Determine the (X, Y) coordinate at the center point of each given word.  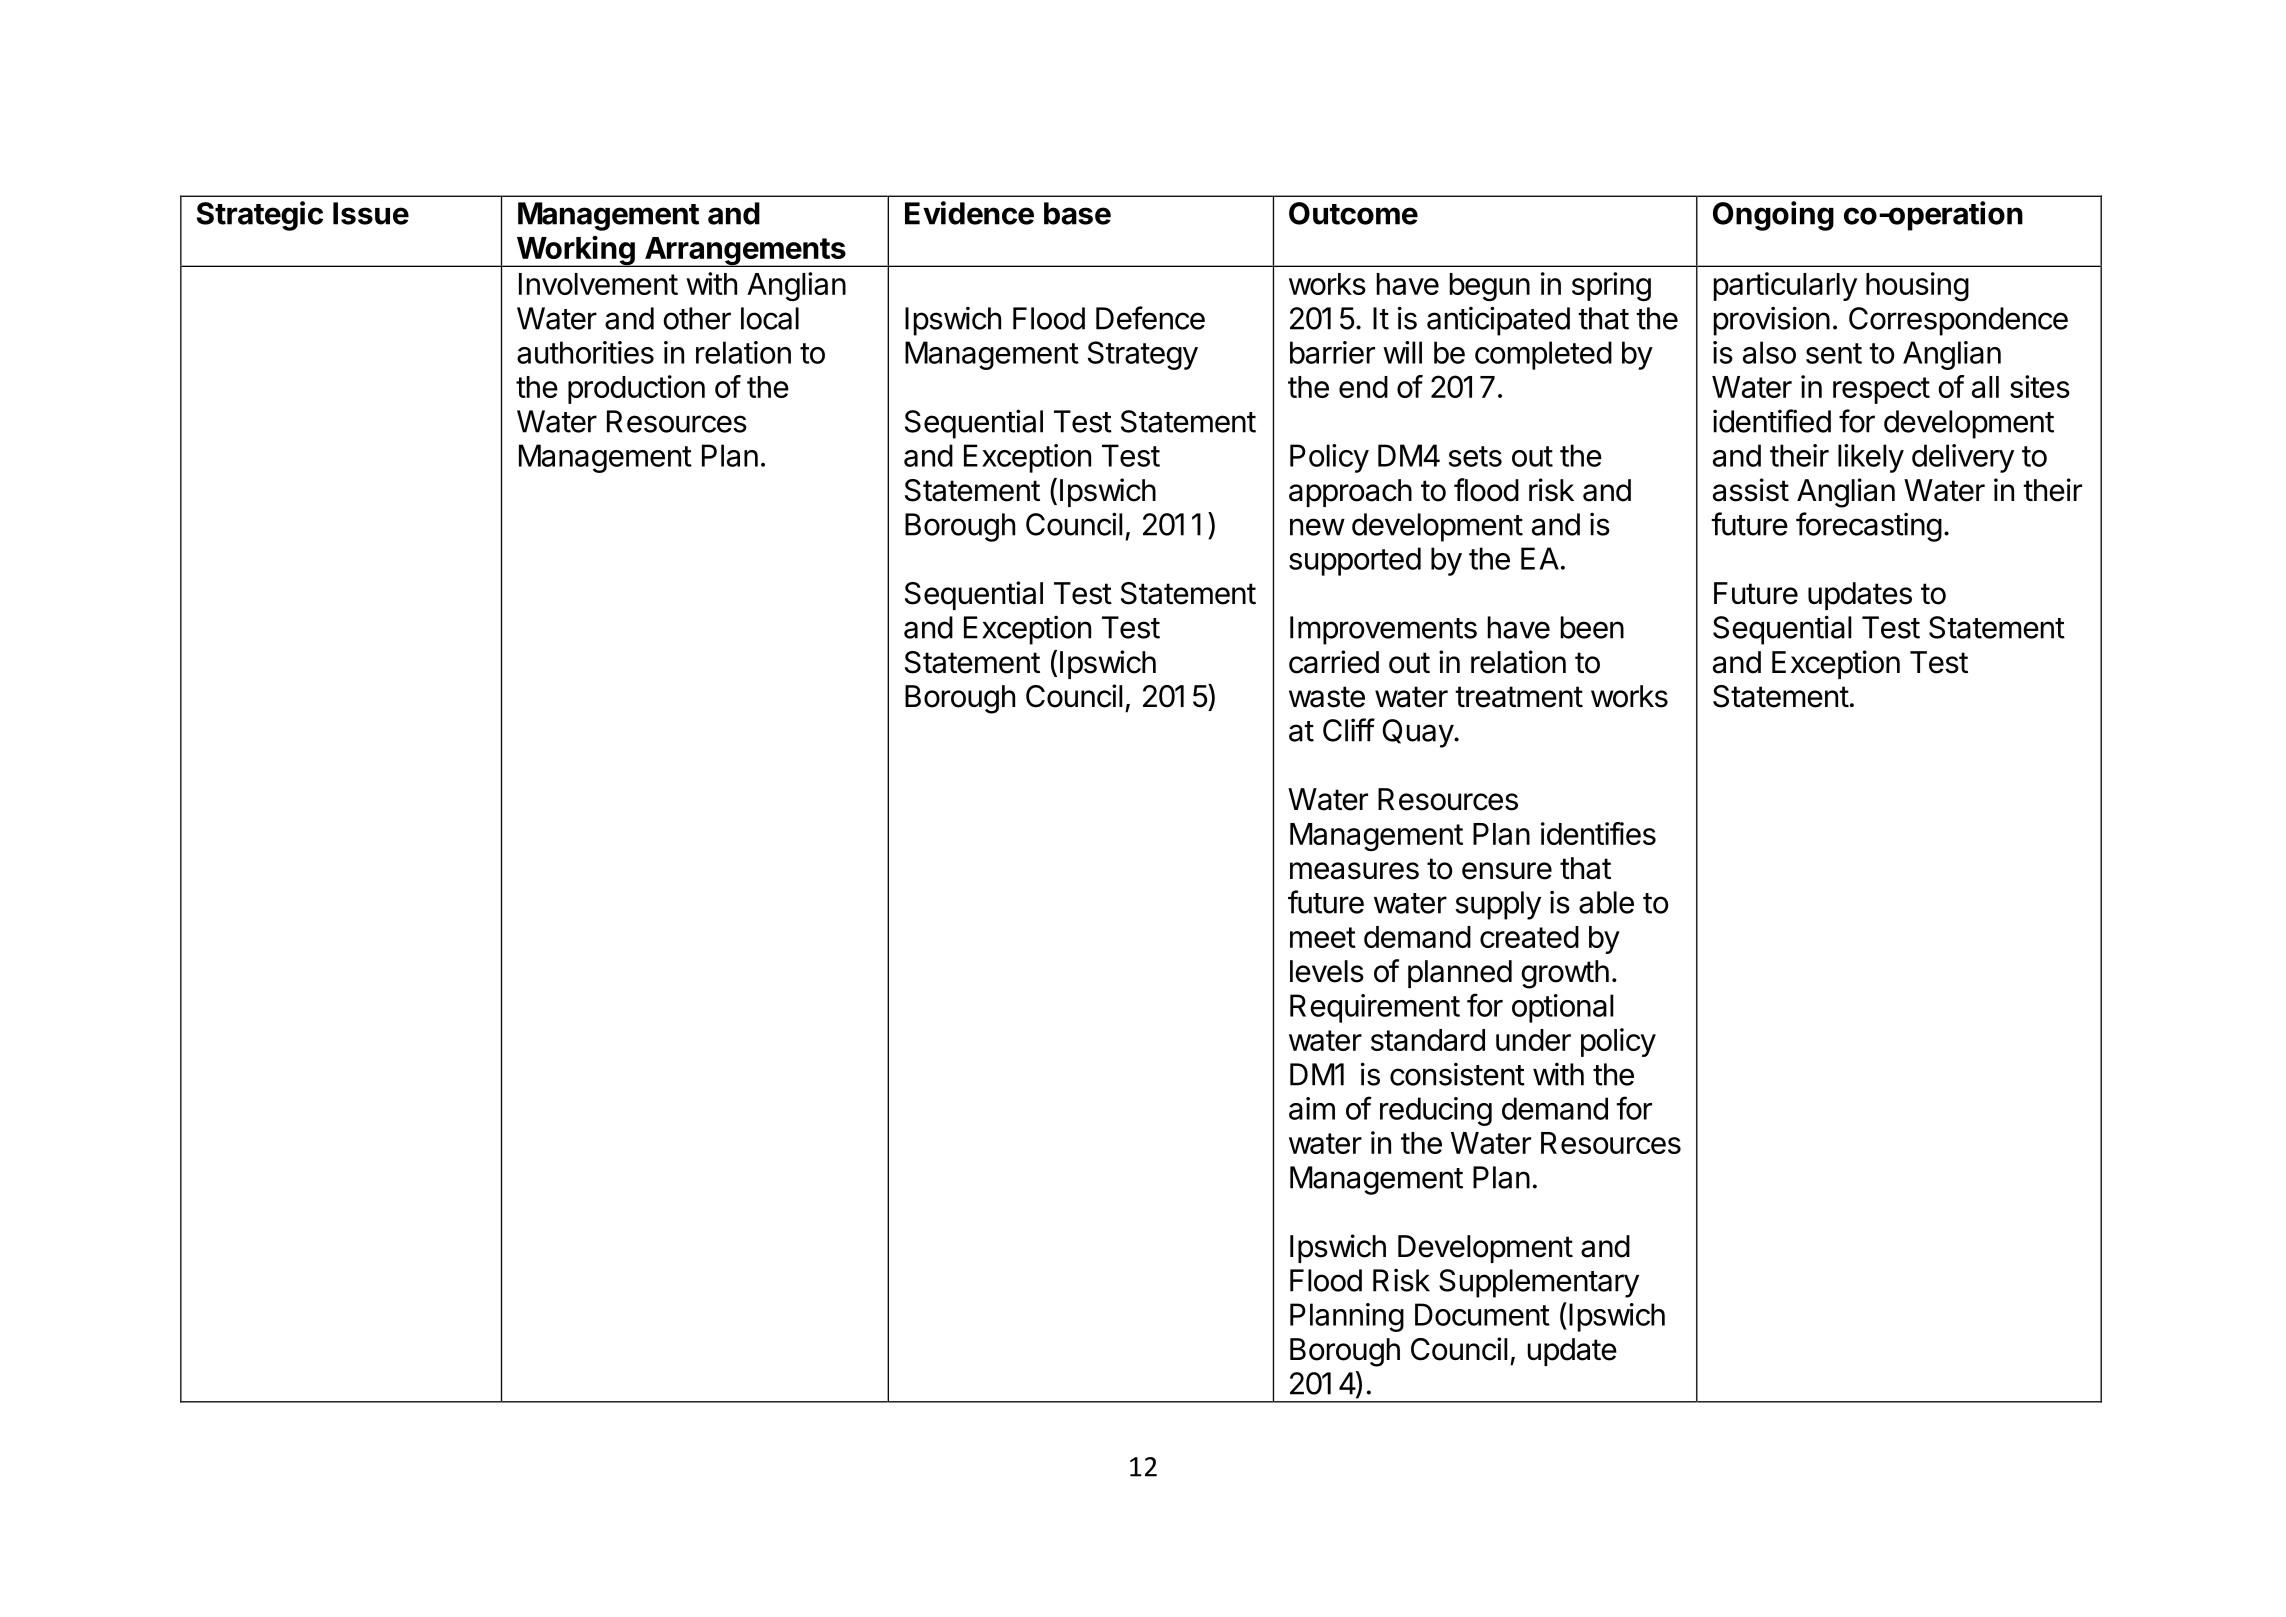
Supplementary (1539, 1283)
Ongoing (1773, 216)
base (1077, 213)
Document (1482, 1314)
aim (1312, 1108)
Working (575, 251)
